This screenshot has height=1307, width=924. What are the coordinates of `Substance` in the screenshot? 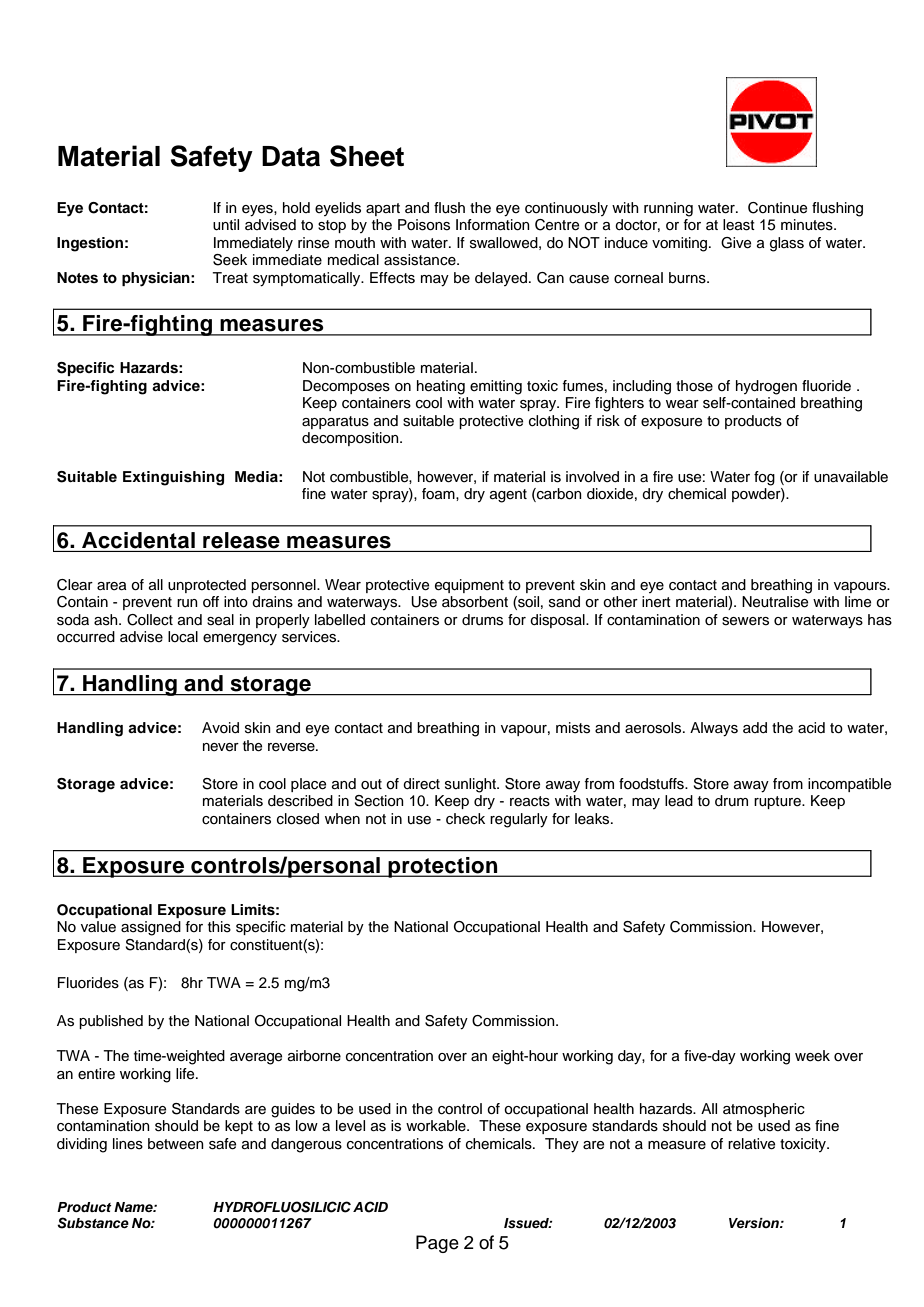 It's located at (93, 1223).
